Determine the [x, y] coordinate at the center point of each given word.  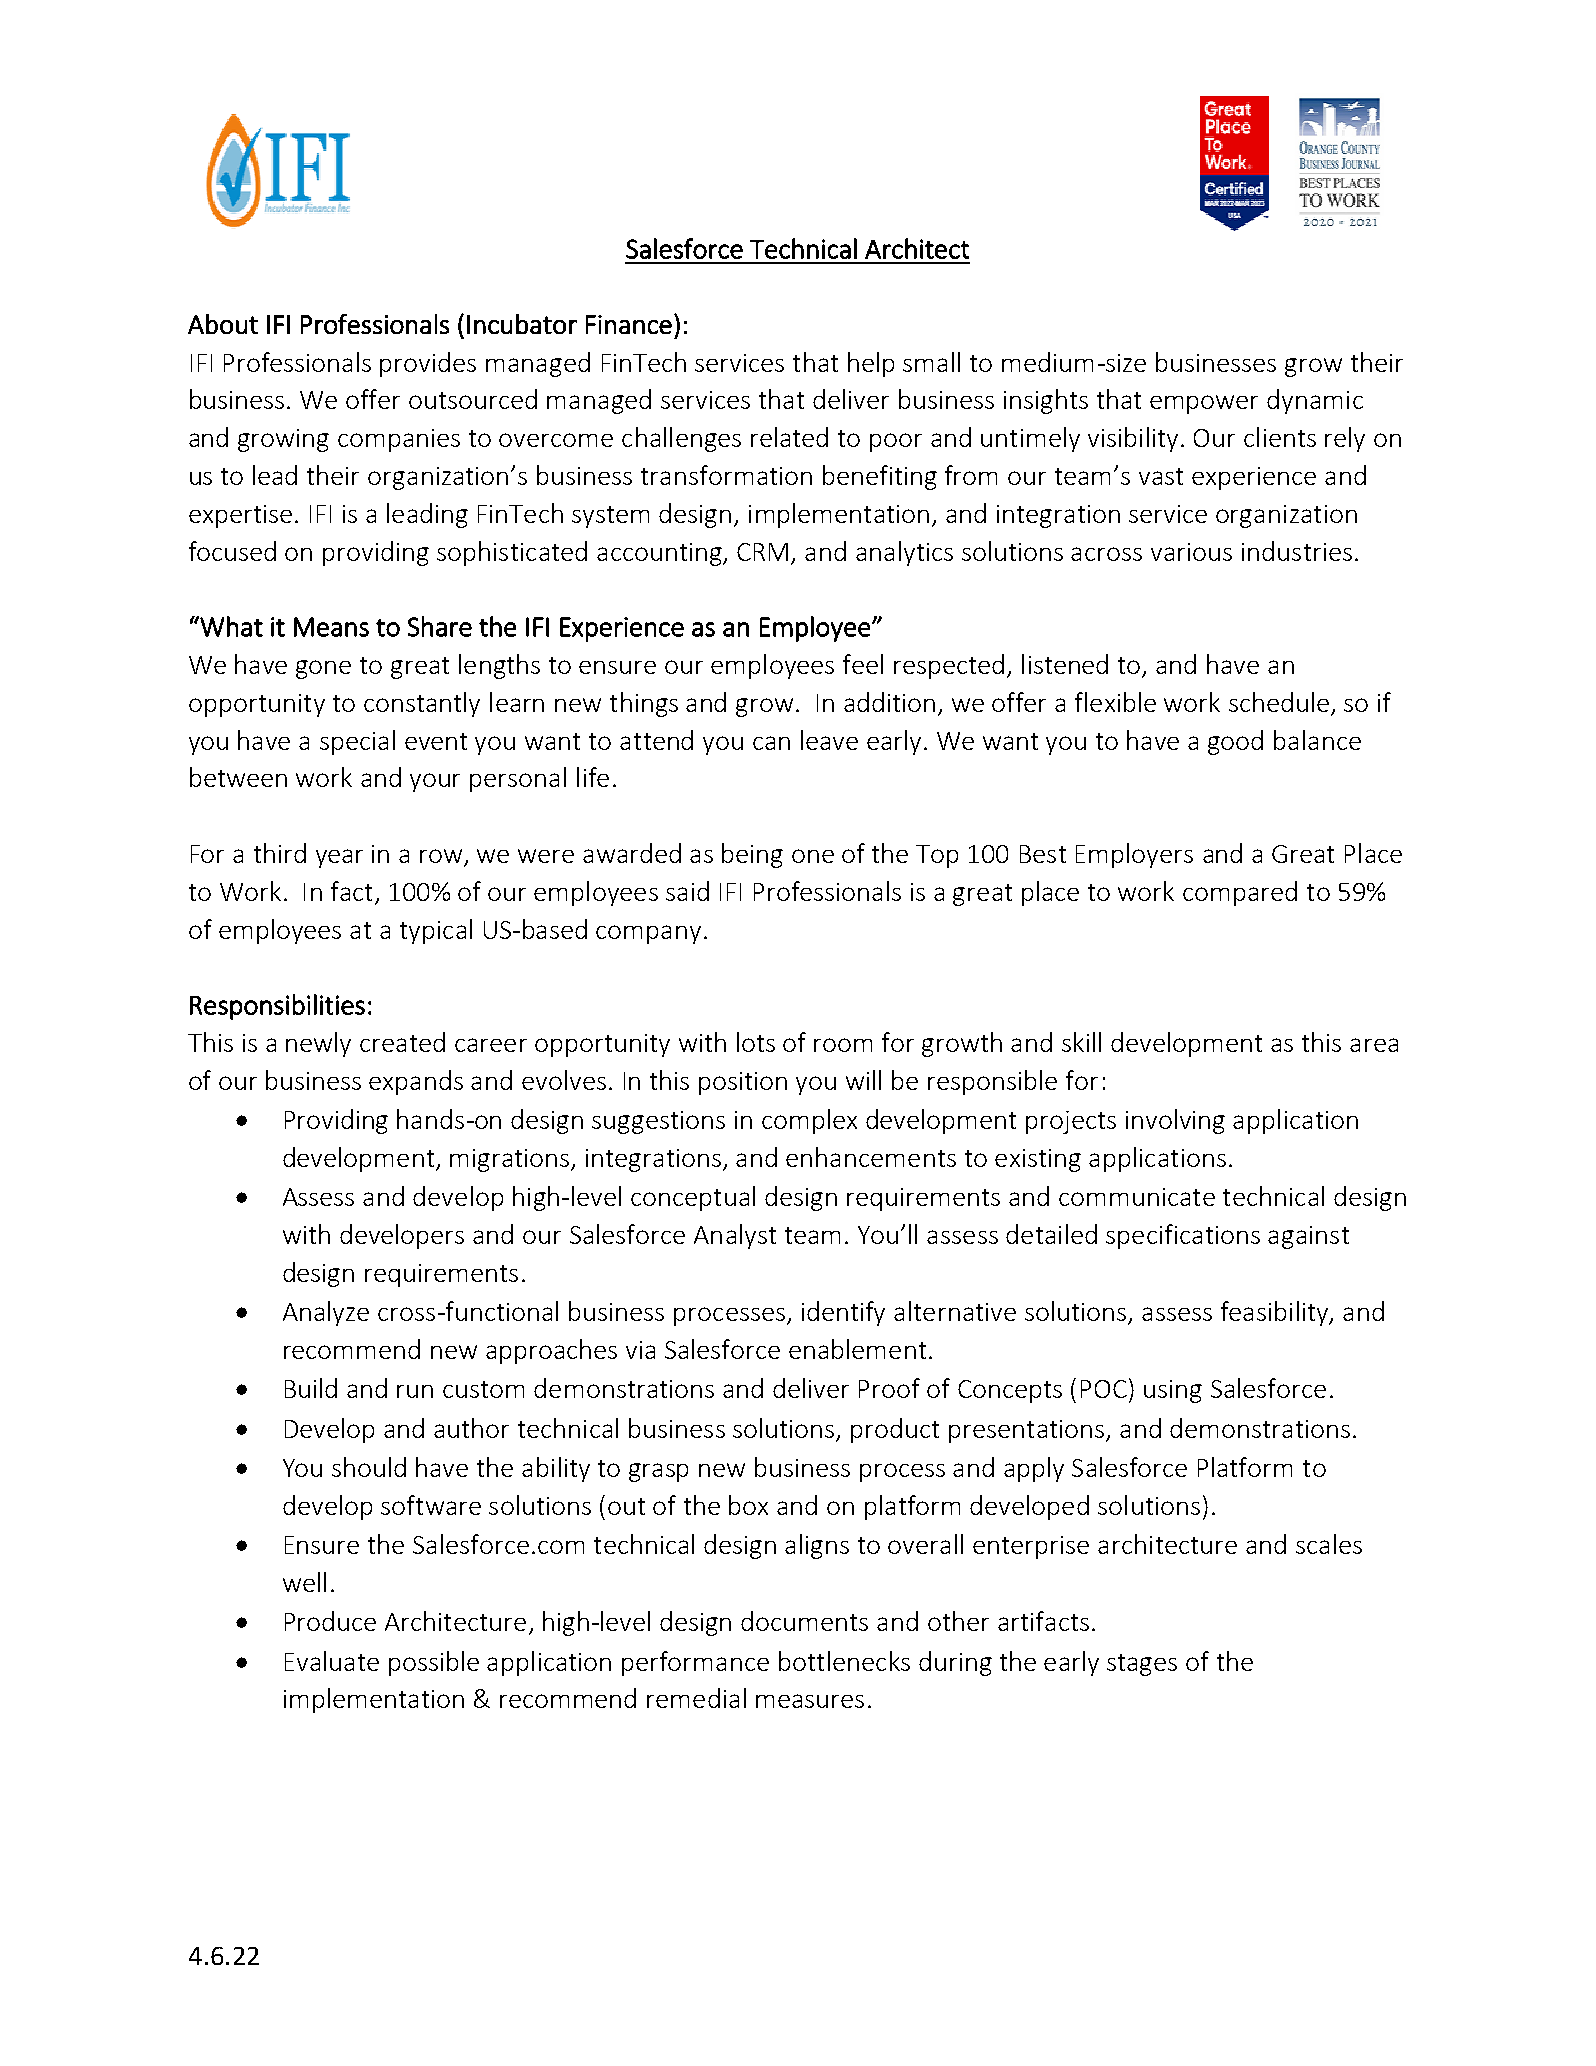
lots [756, 1042]
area [1374, 1045]
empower [1204, 404]
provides [428, 364]
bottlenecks [844, 1661]
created [402, 1042]
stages [1142, 1665]
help [871, 364]
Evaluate [332, 1661]
